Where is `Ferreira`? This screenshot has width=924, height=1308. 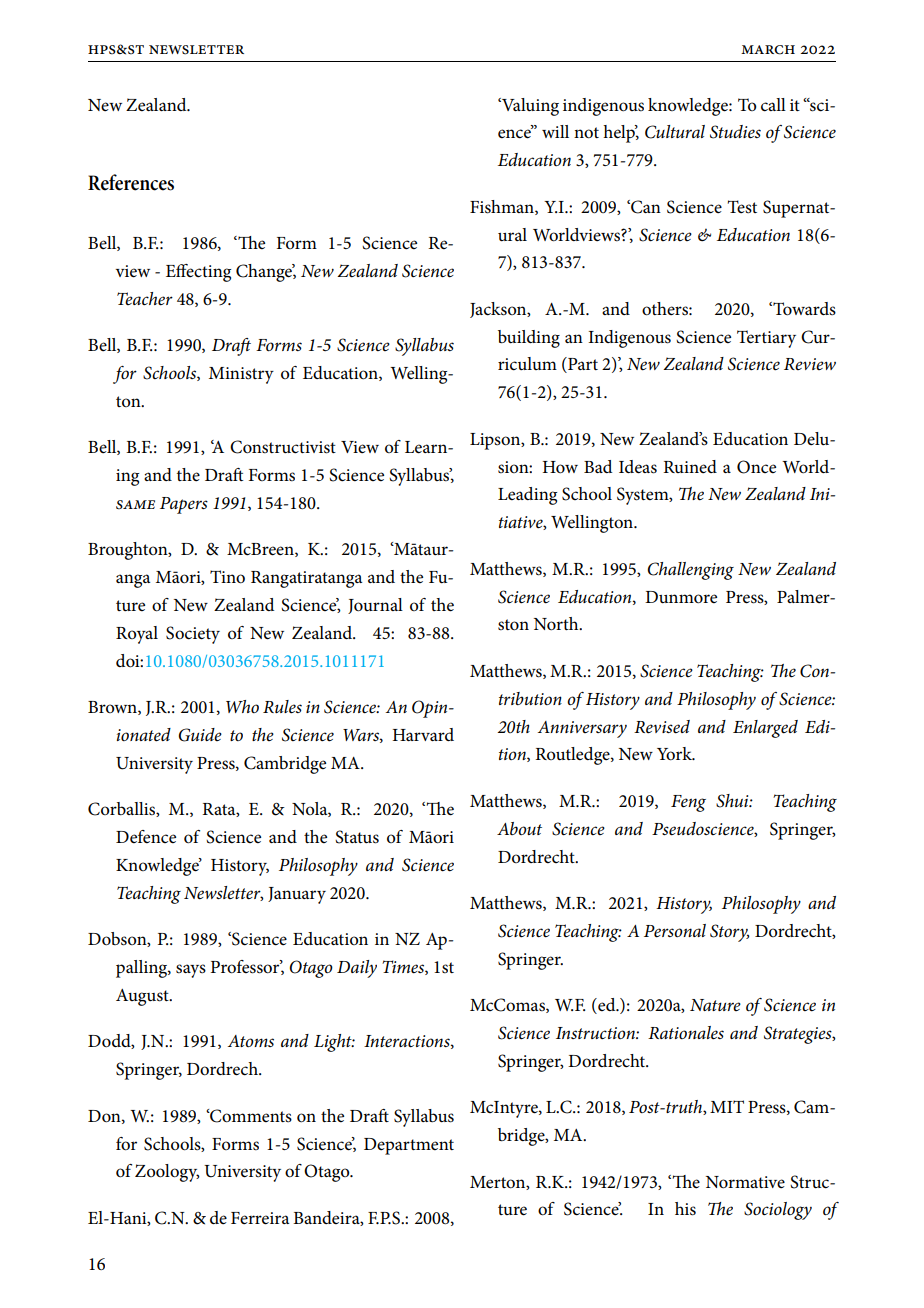
Ferreira is located at coordinates (260, 1218).
